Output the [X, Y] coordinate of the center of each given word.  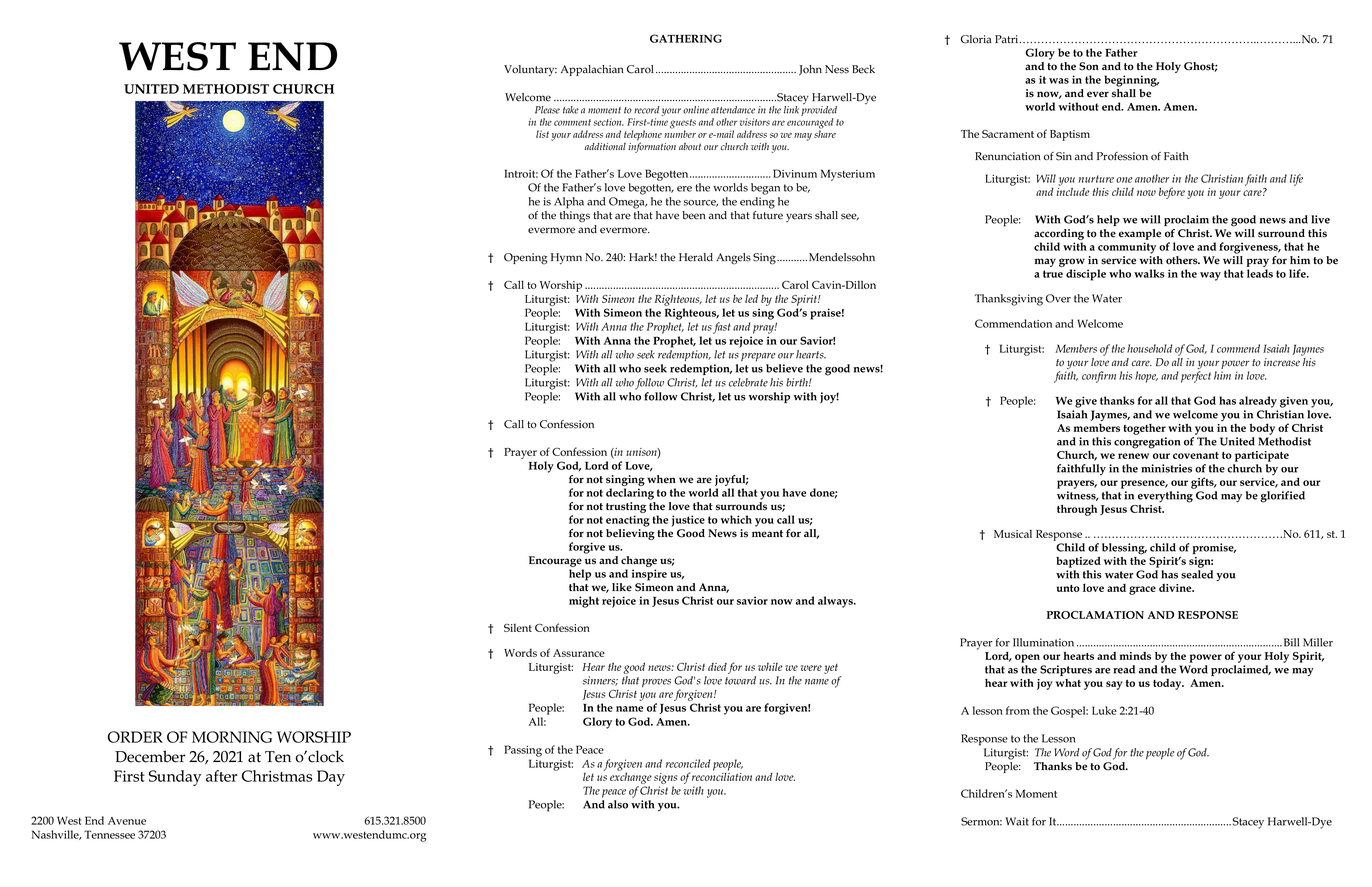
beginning [1131, 81]
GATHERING [686, 38]
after [221, 776]
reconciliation [722, 775]
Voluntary [530, 71]
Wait [1017, 821]
